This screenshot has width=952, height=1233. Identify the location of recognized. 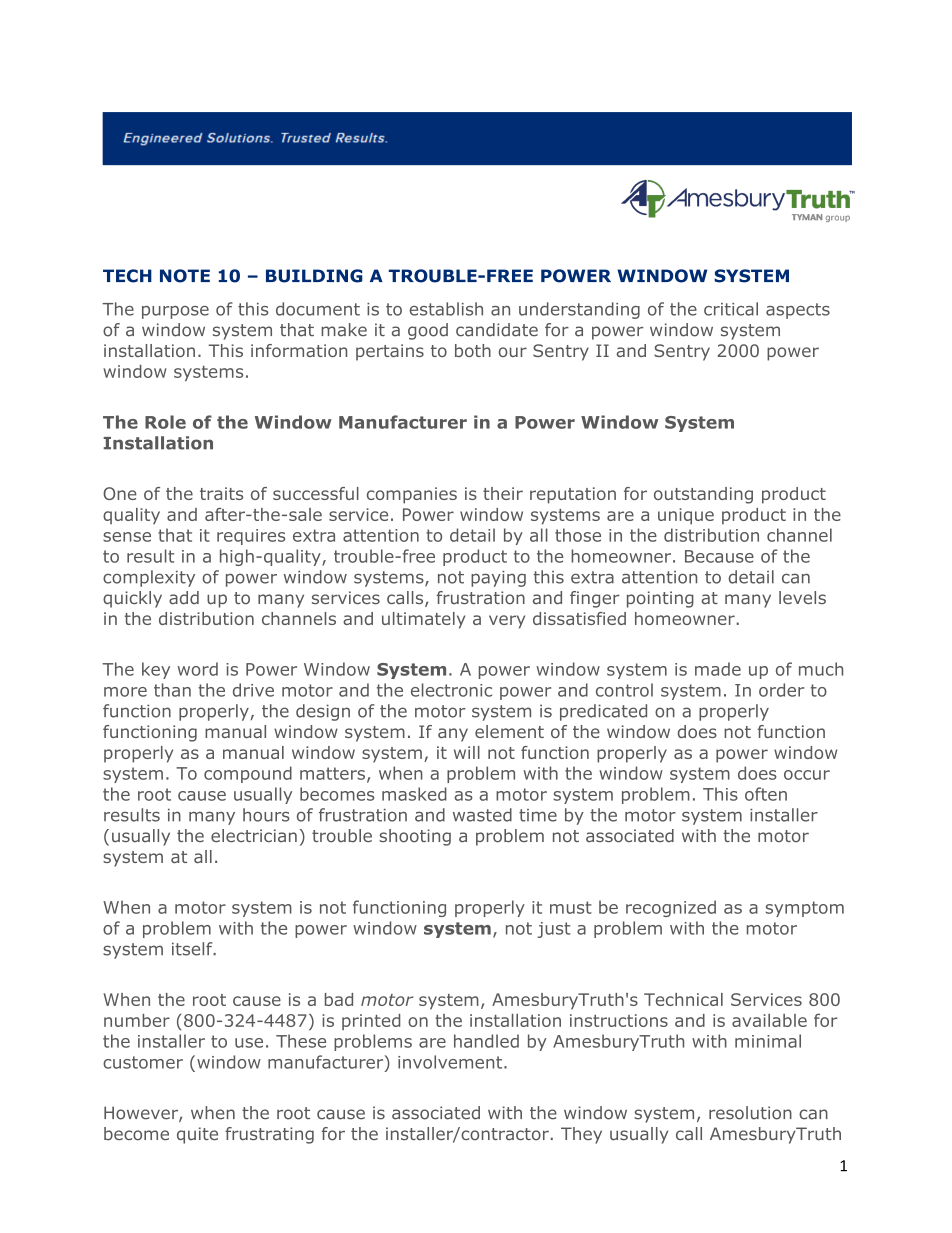
(671, 908).
